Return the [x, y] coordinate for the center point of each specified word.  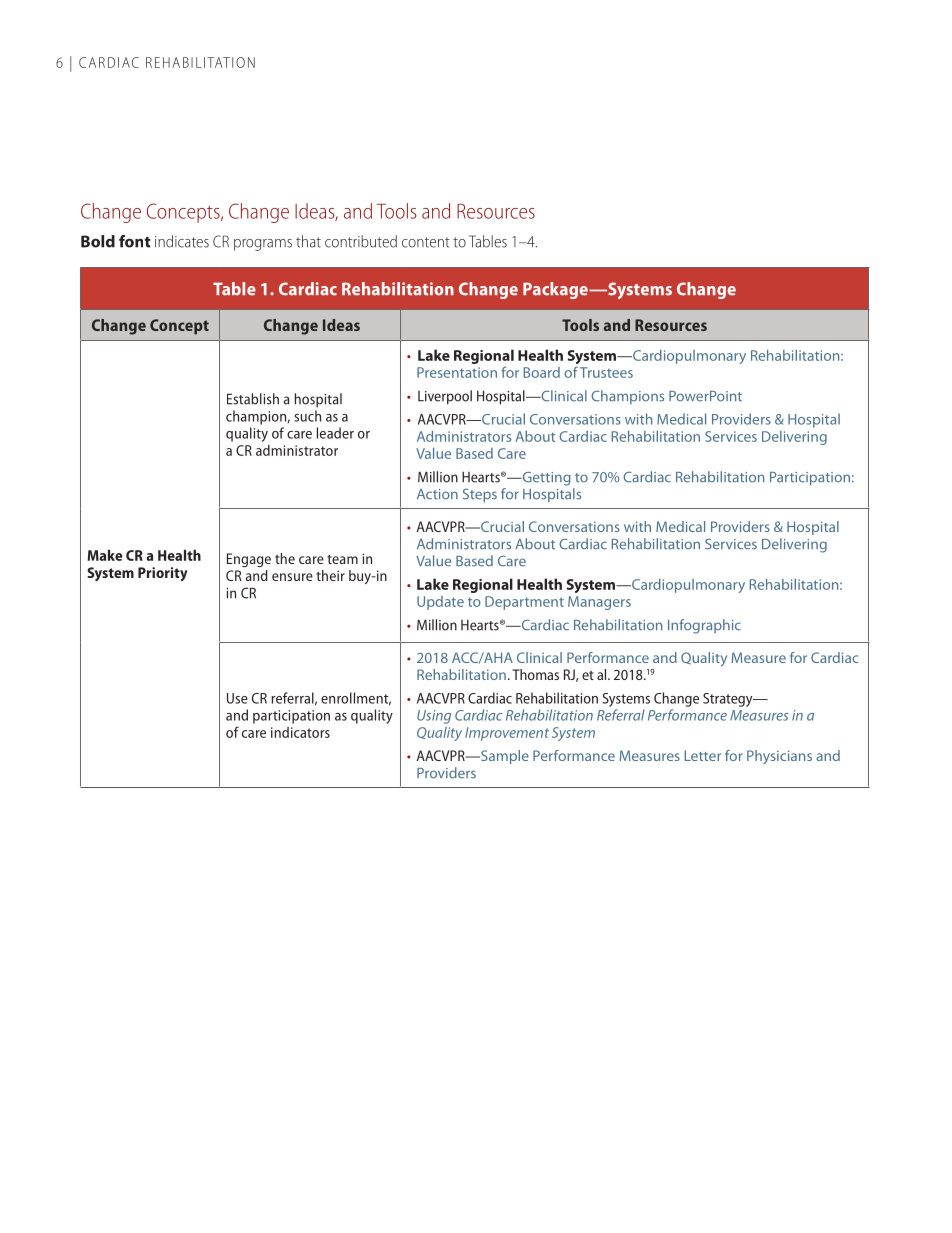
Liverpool [445, 397]
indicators [300, 732]
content [426, 242]
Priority [163, 574]
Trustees [606, 372]
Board [542, 372]
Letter [703, 755]
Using [434, 717]
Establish [253, 399]
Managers [599, 603]
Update [440, 603]
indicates [182, 241]
